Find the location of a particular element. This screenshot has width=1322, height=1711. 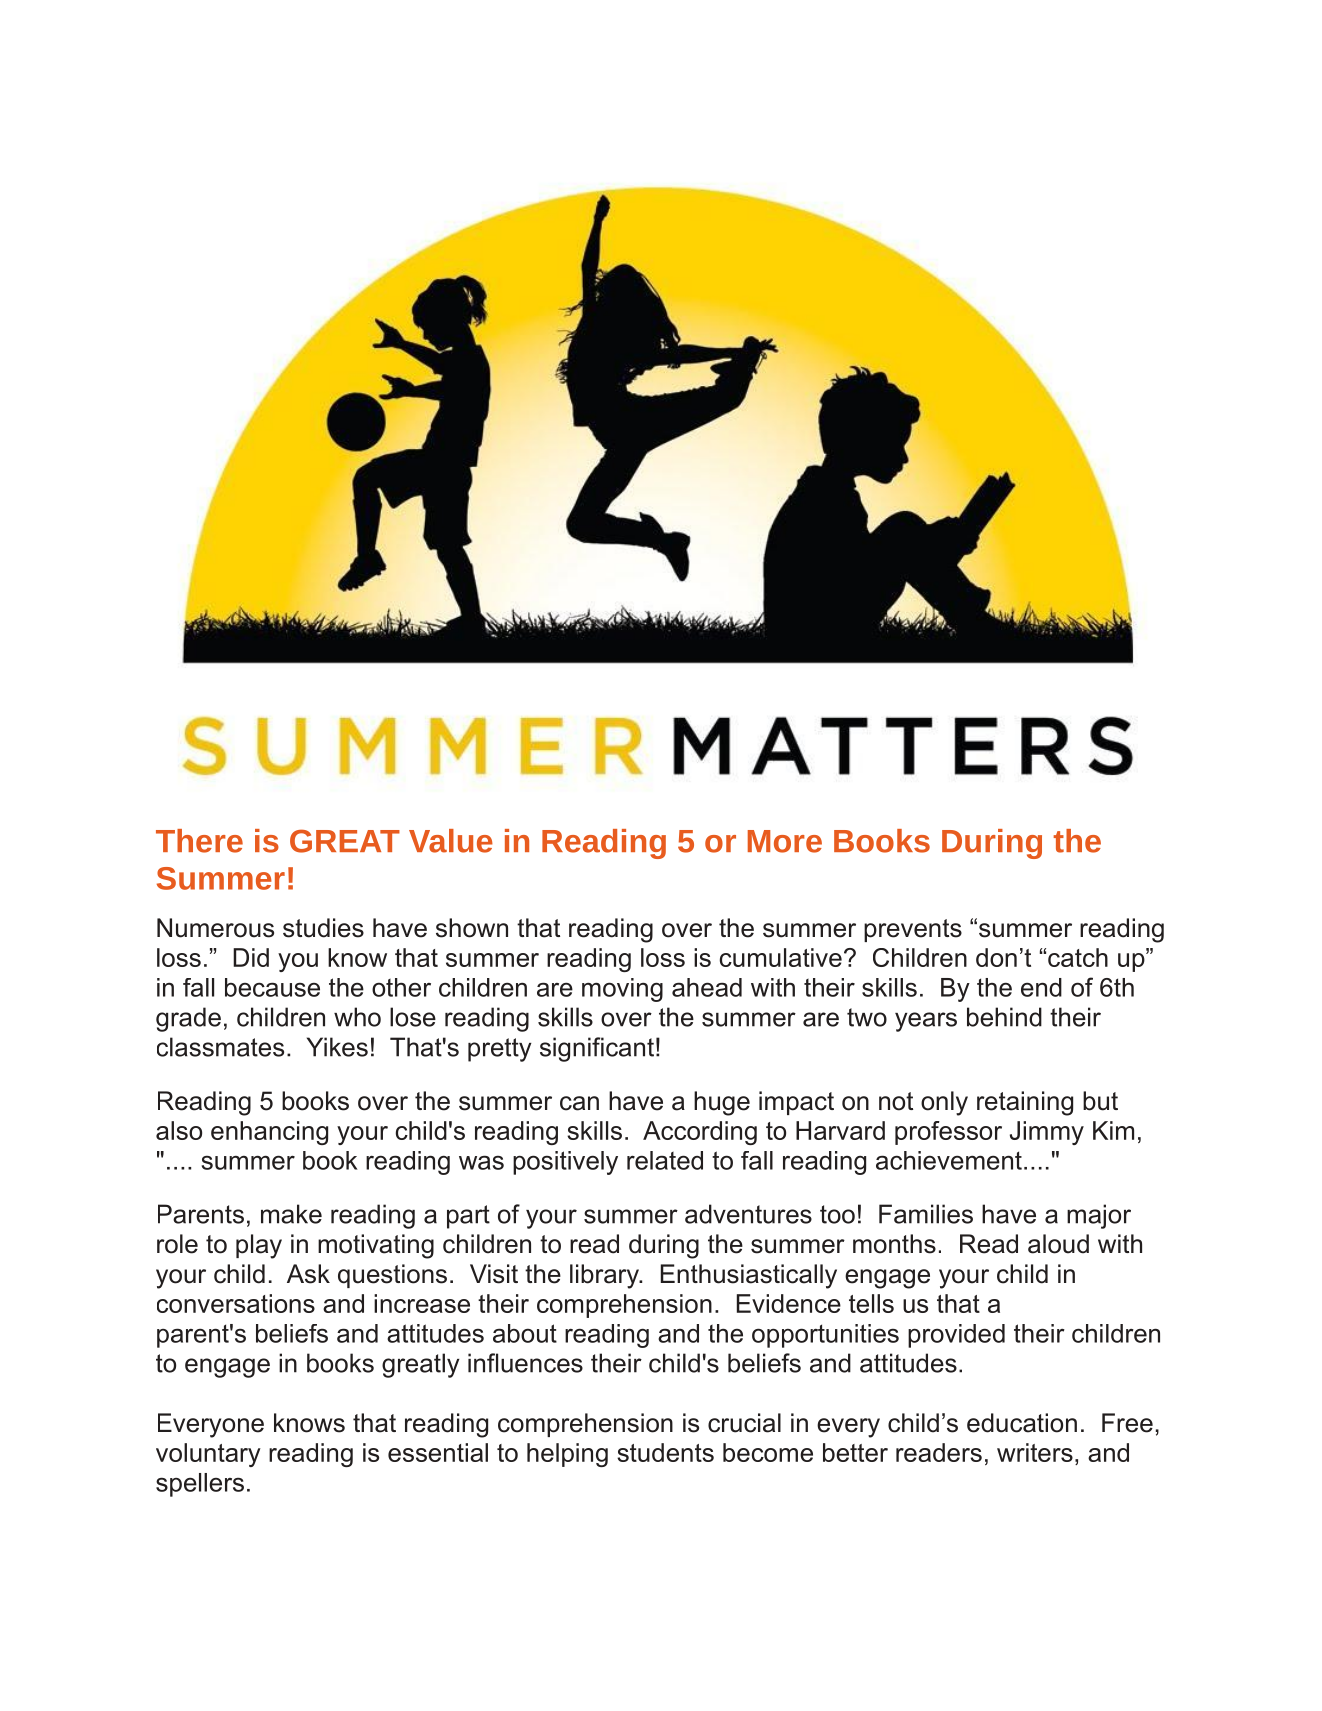

More is located at coordinates (785, 841).
